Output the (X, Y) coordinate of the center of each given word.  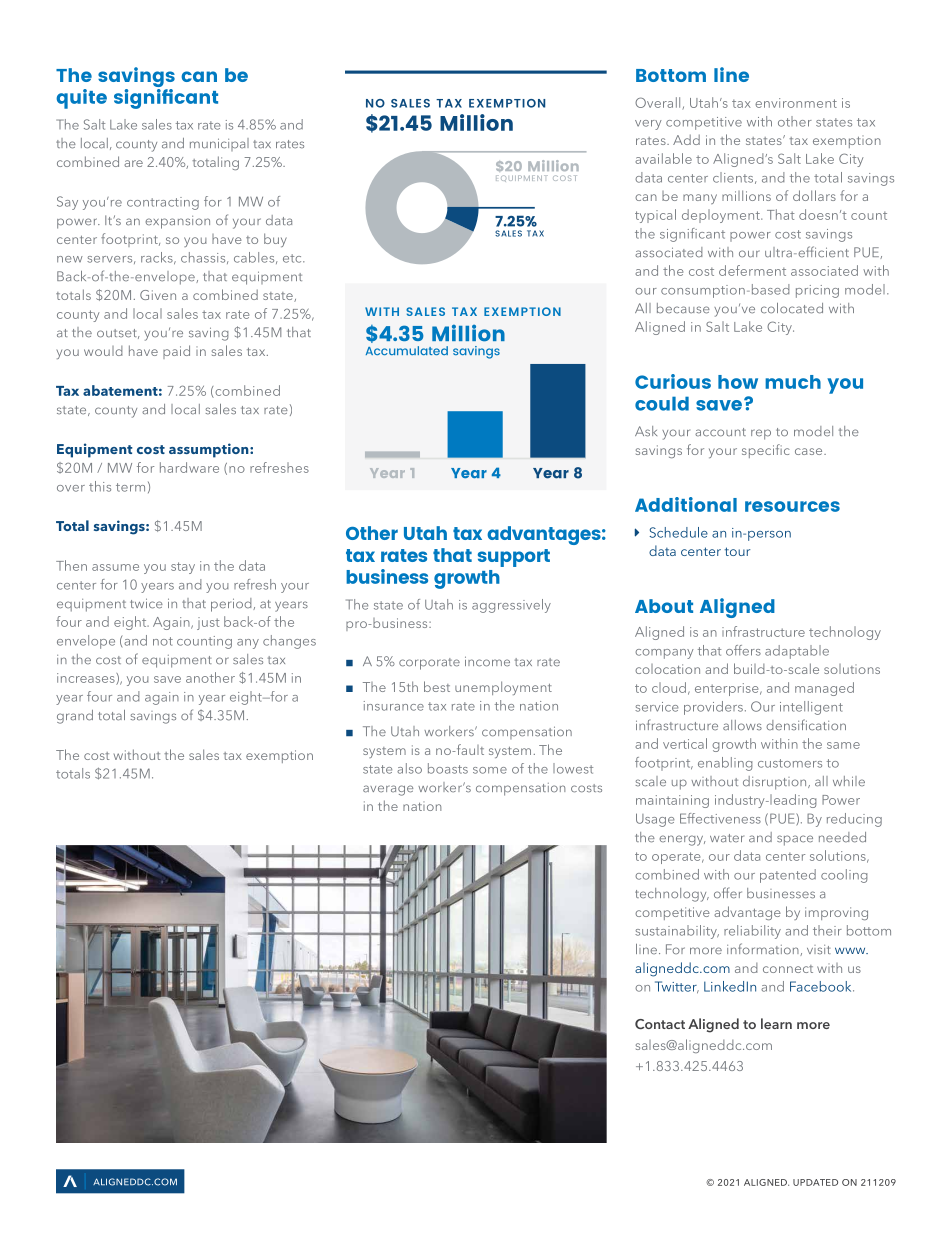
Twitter (677, 987)
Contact (660, 1024)
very (648, 125)
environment (796, 103)
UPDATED (815, 1182)
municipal (219, 144)
